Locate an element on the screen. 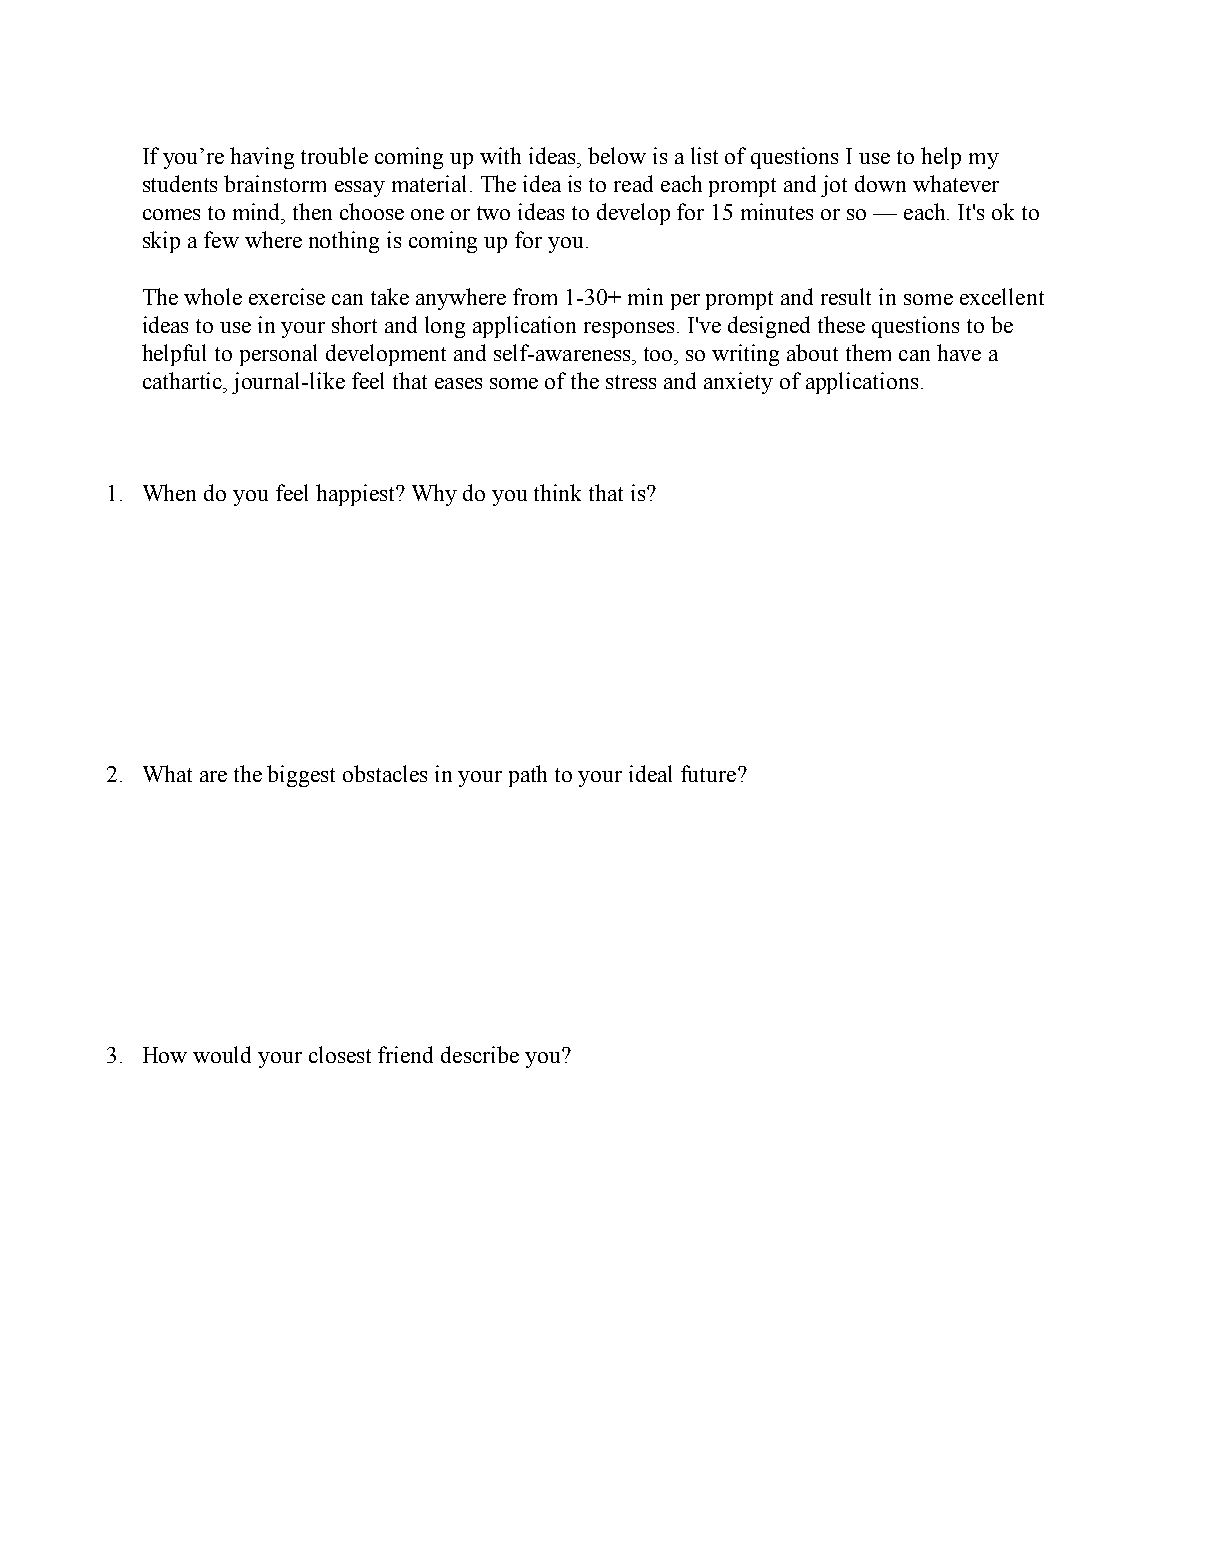  describe is located at coordinates (480, 1054).
